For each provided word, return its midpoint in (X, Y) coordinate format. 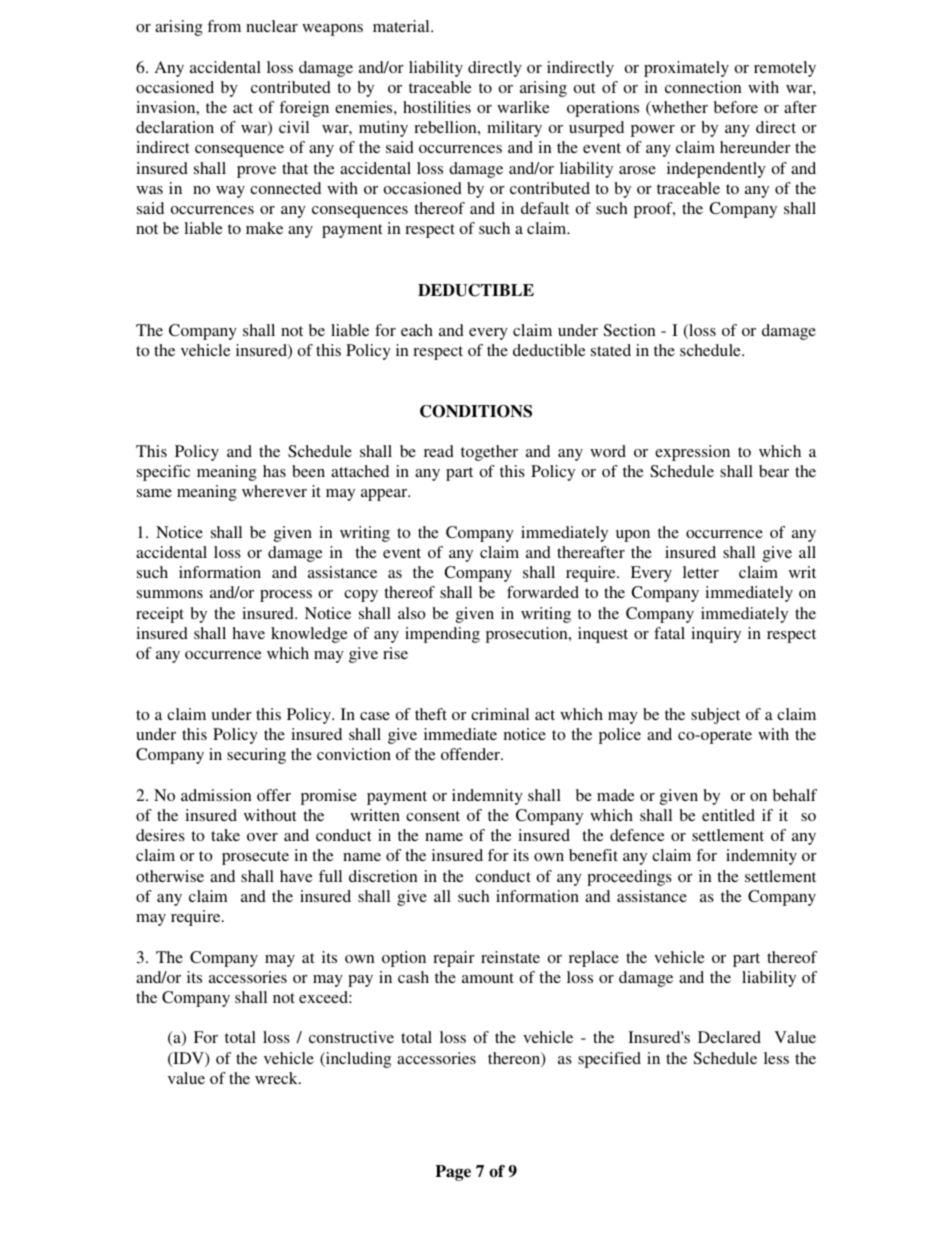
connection (703, 87)
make (264, 228)
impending (442, 635)
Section (629, 330)
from (224, 26)
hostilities (437, 107)
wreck (277, 1078)
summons (170, 594)
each (417, 330)
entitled (728, 815)
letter (701, 572)
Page (453, 1173)
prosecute (255, 858)
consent (433, 816)
